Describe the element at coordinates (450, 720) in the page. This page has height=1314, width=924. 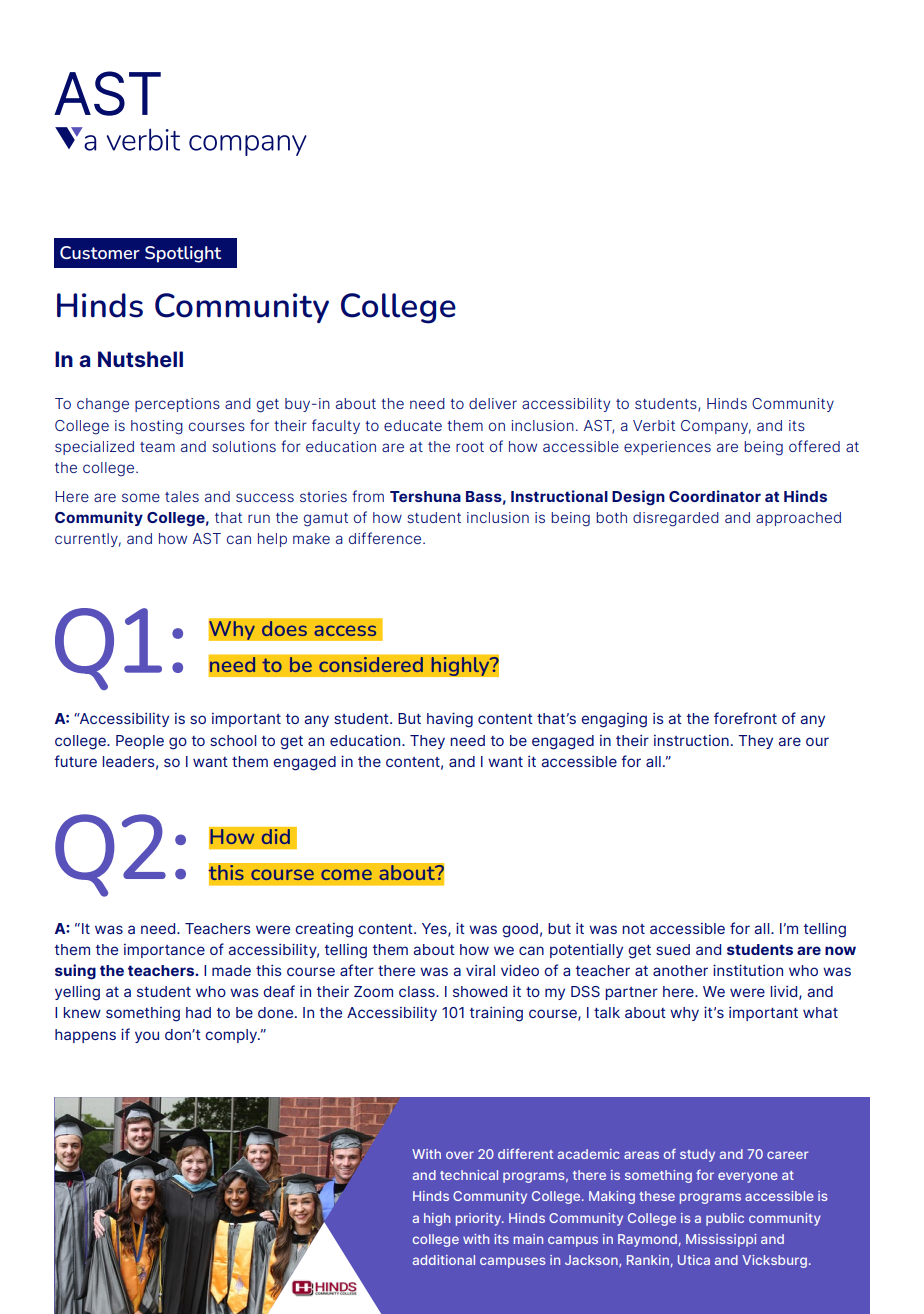
I see `having` at that location.
